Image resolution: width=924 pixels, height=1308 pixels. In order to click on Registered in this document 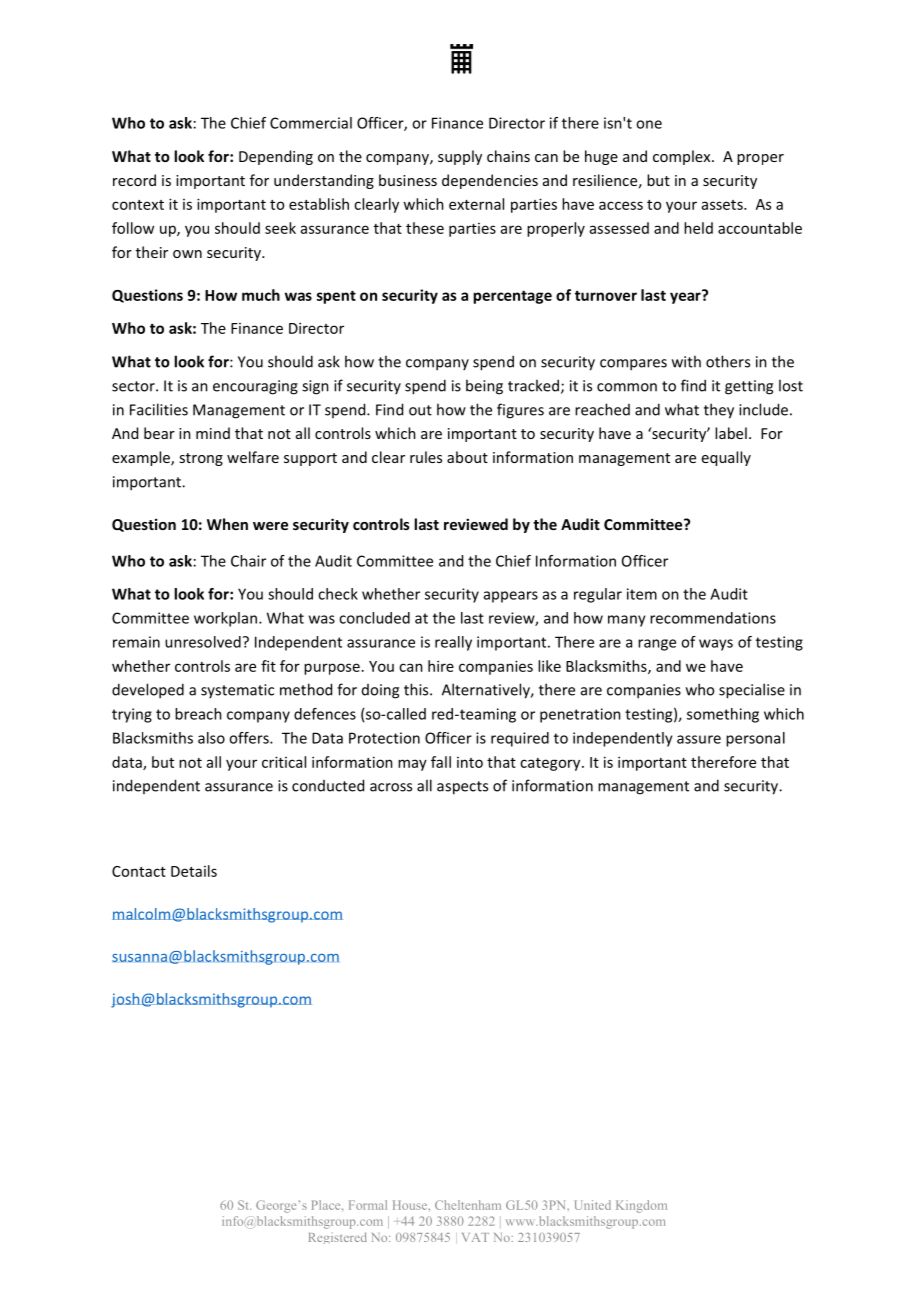, I will do `click(338, 1238)`.
